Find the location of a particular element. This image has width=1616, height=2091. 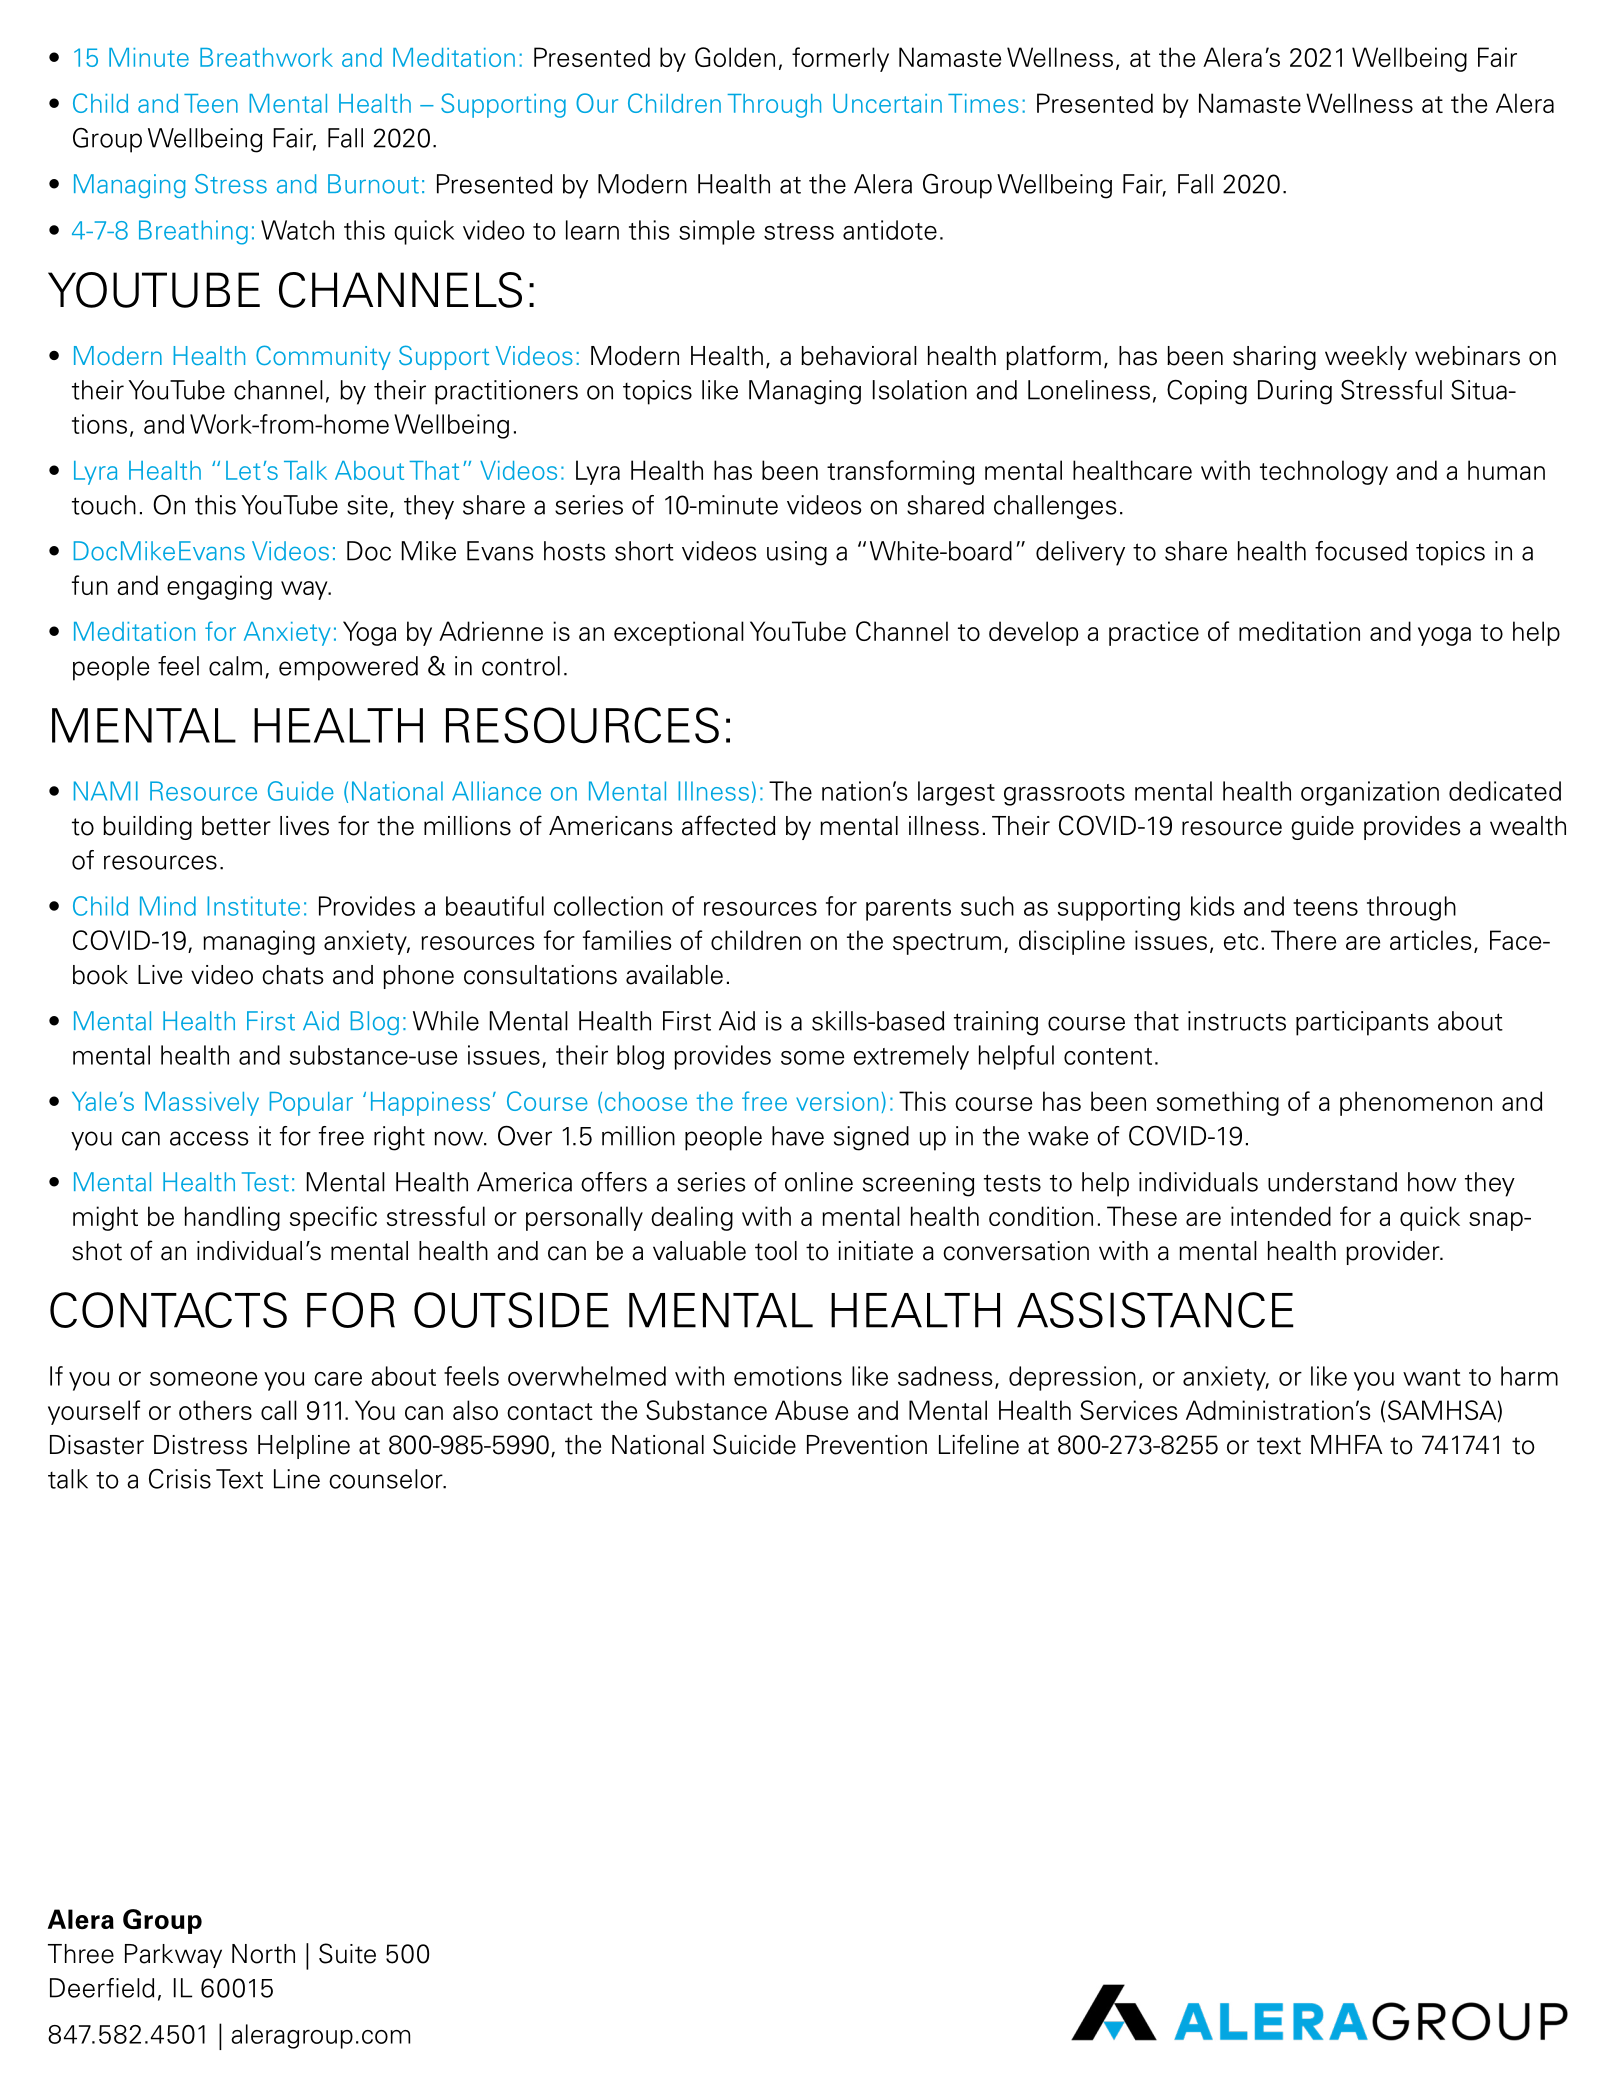

North is located at coordinates (263, 1954).
